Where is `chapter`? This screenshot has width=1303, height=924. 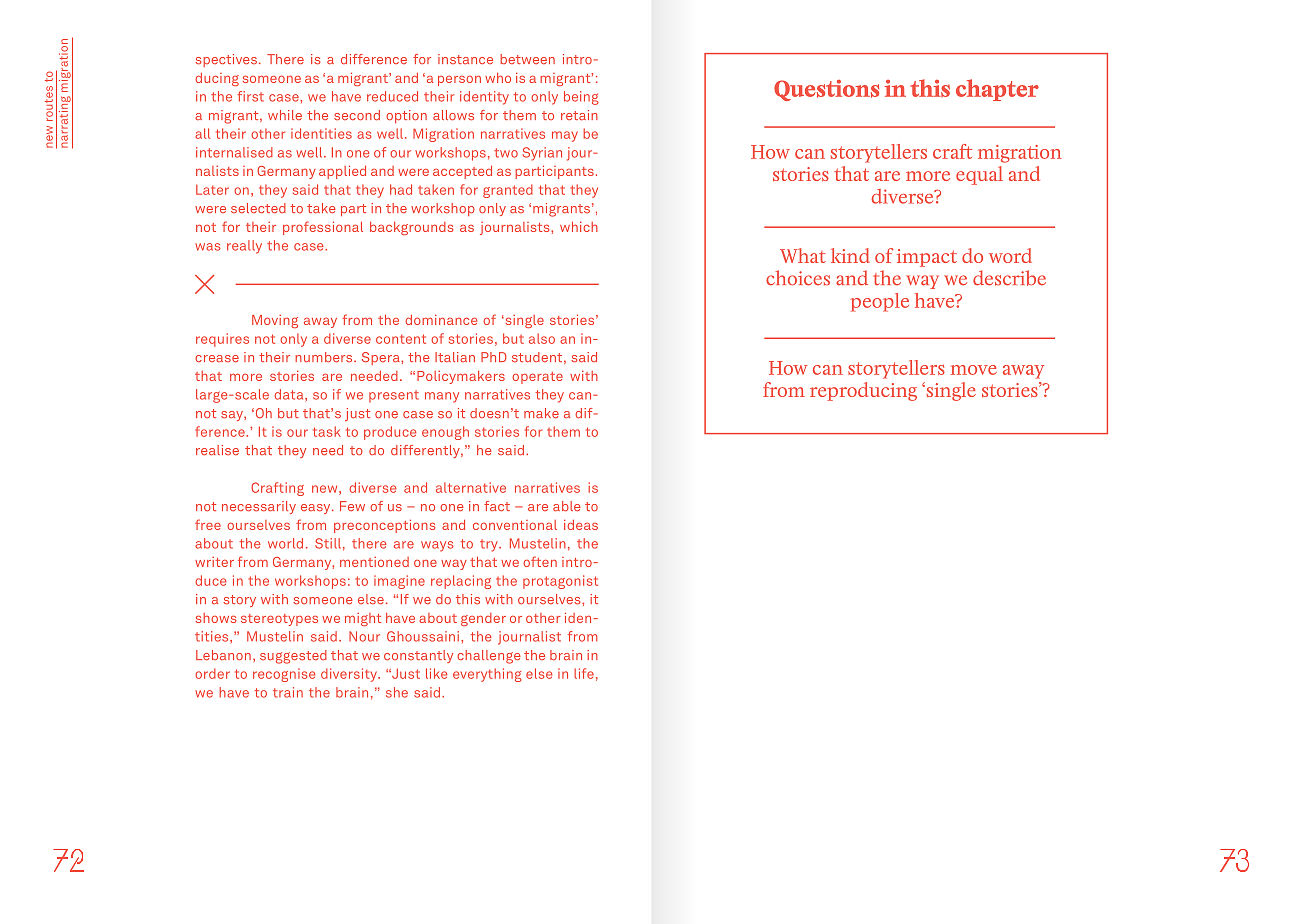 chapter is located at coordinates (997, 90).
